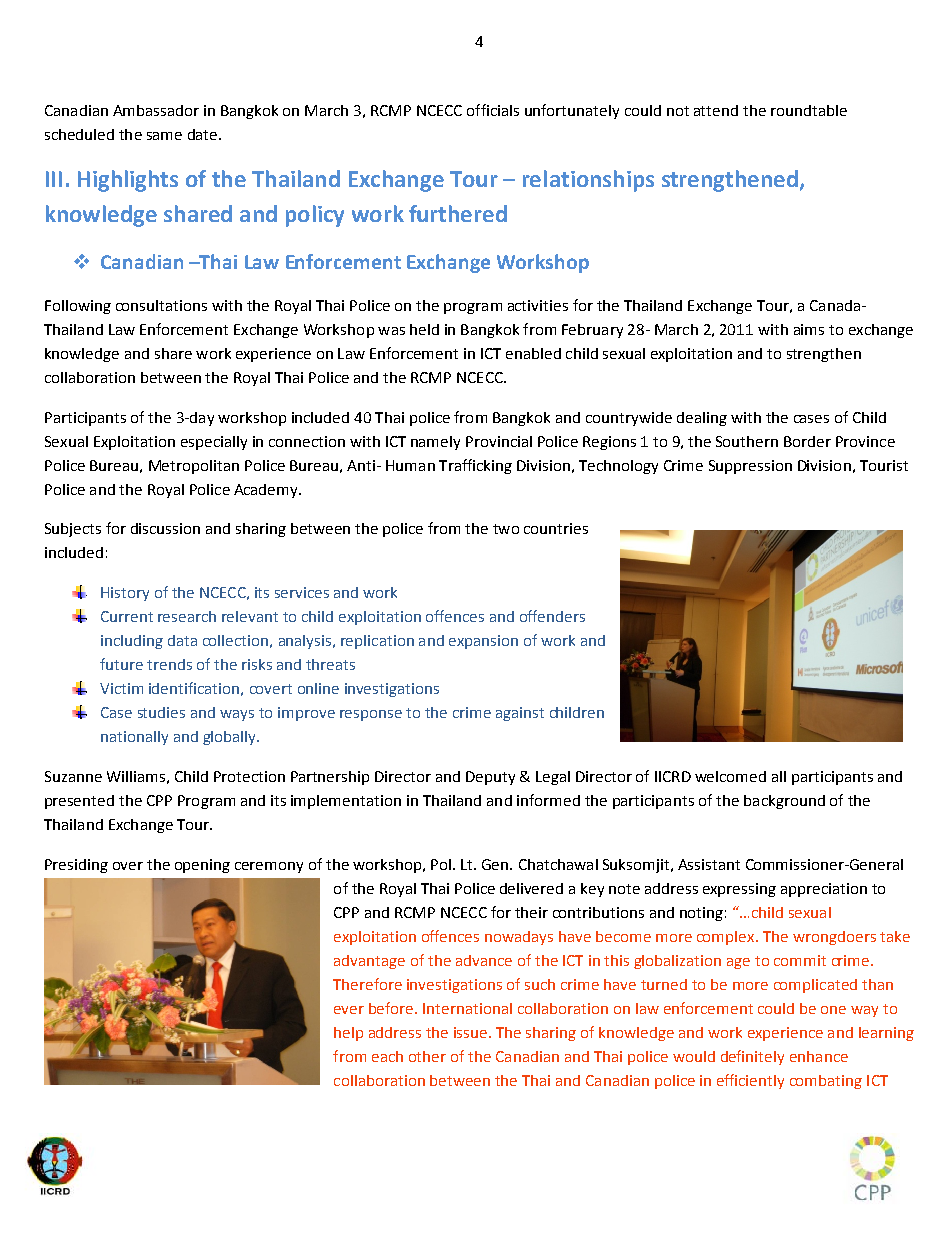 This image has height=1233, width=952. What do you see at coordinates (493, 110) in the image?
I see `officials` at bounding box center [493, 110].
